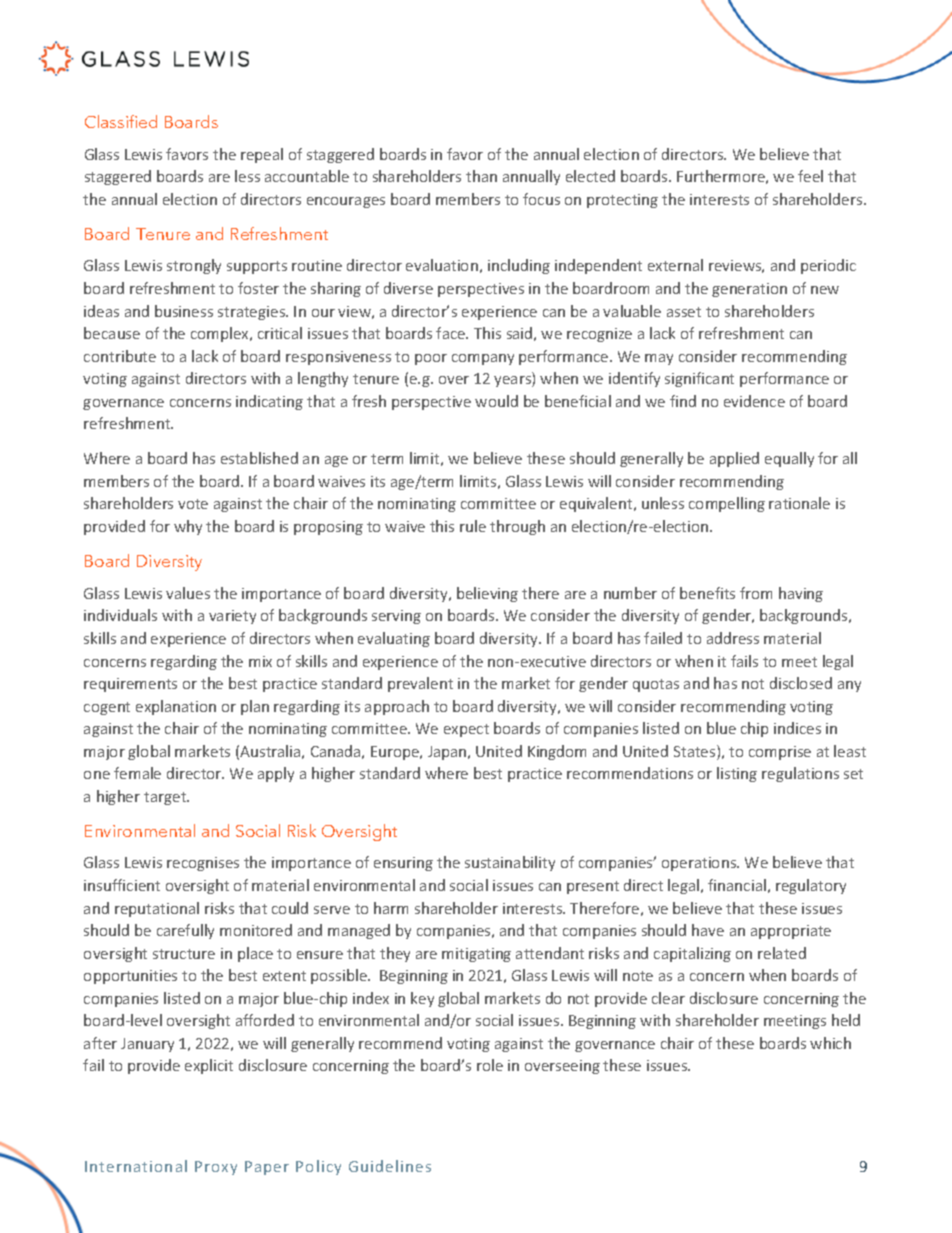 Image resolution: width=952 pixels, height=1233 pixels. I want to click on variety, so click(232, 617).
